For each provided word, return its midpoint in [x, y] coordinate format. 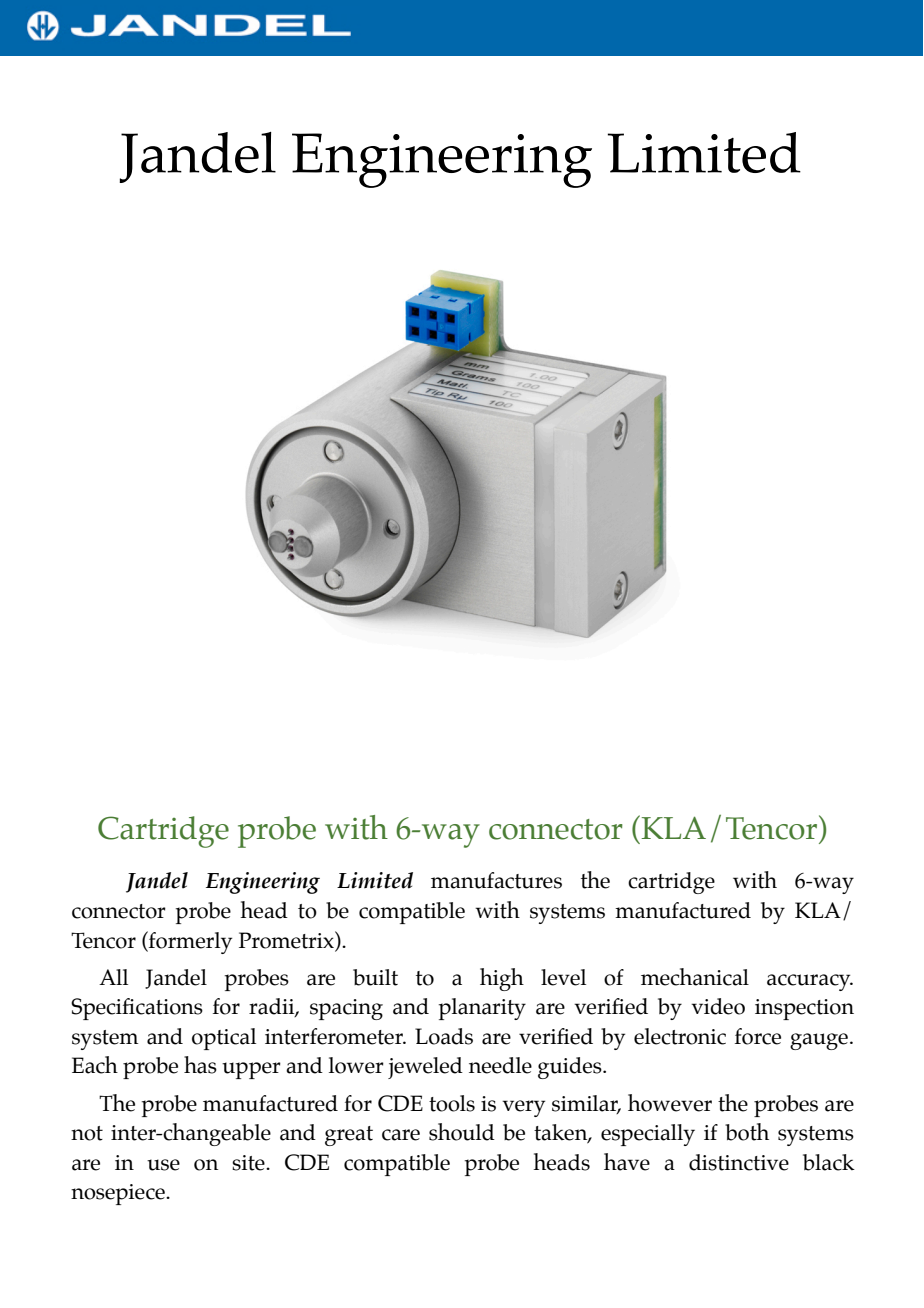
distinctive [739, 1162]
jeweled [425, 1068]
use [163, 1165]
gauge [819, 1041]
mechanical [695, 977]
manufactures [496, 880]
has [200, 1065]
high [502, 979]
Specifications [137, 1009]
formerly [189, 942]
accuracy [810, 982]
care [401, 1135]
